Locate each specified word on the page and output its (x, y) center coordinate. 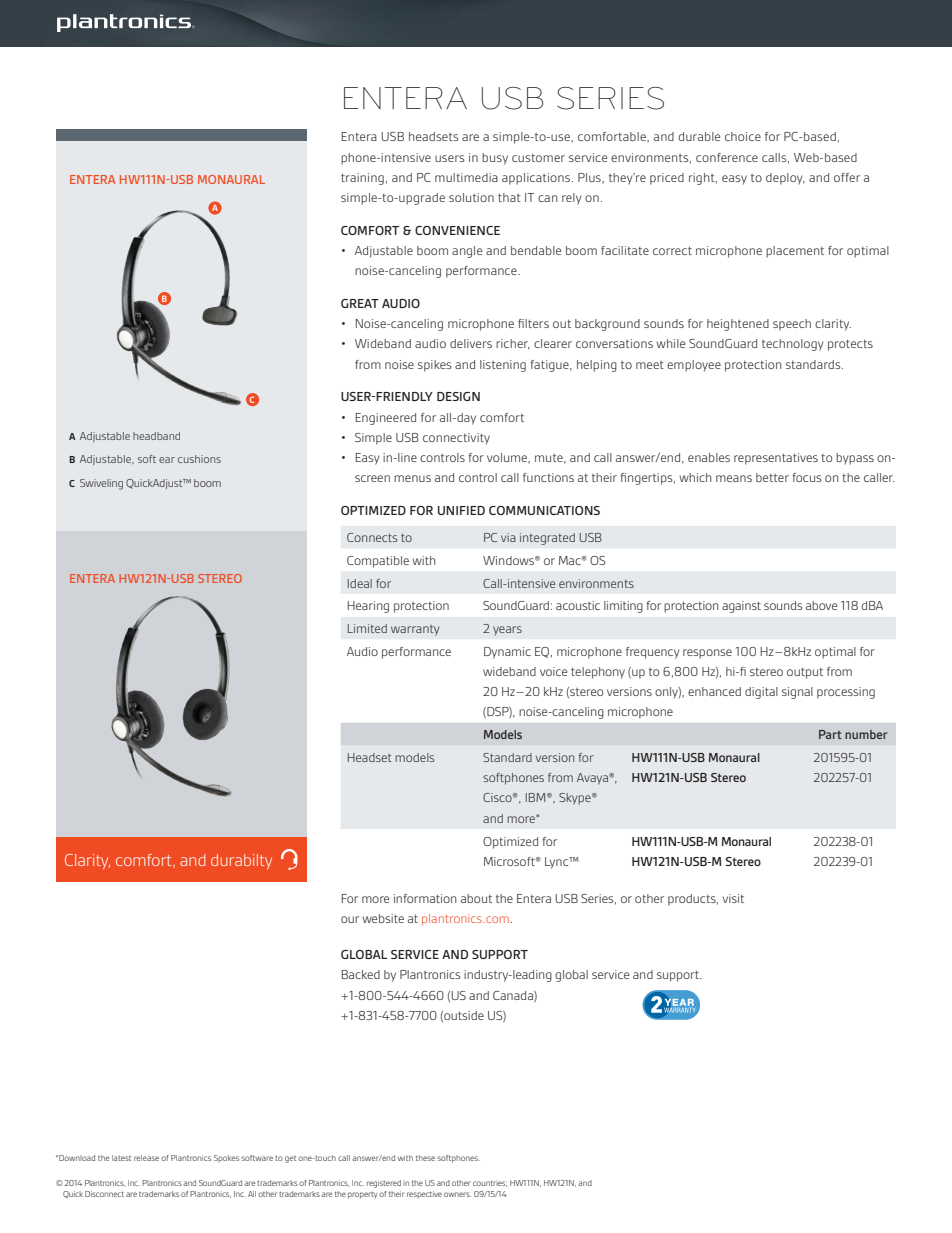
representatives (776, 459)
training (362, 179)
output (805, 673)
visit (733, 898)
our (350, 919)
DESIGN (458, 396)
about (476, 898)
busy (495, 159)
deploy (785, 179)
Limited (367, 628)
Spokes (226, 1158)
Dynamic (507, 653)
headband (156, 436)
